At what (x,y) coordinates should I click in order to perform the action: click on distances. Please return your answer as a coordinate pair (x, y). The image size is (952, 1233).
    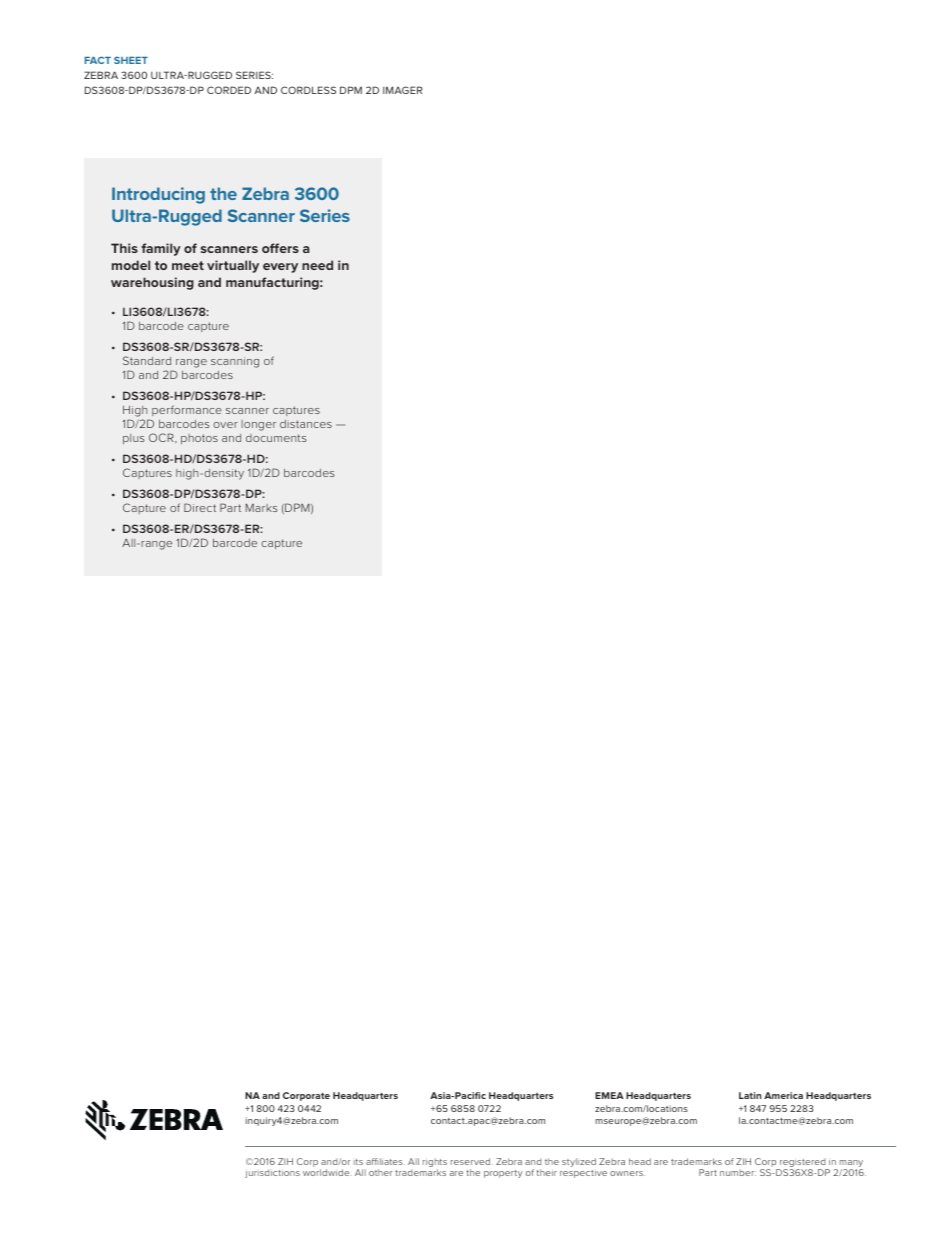
    Looking at the image, I should click on (306, 424).
